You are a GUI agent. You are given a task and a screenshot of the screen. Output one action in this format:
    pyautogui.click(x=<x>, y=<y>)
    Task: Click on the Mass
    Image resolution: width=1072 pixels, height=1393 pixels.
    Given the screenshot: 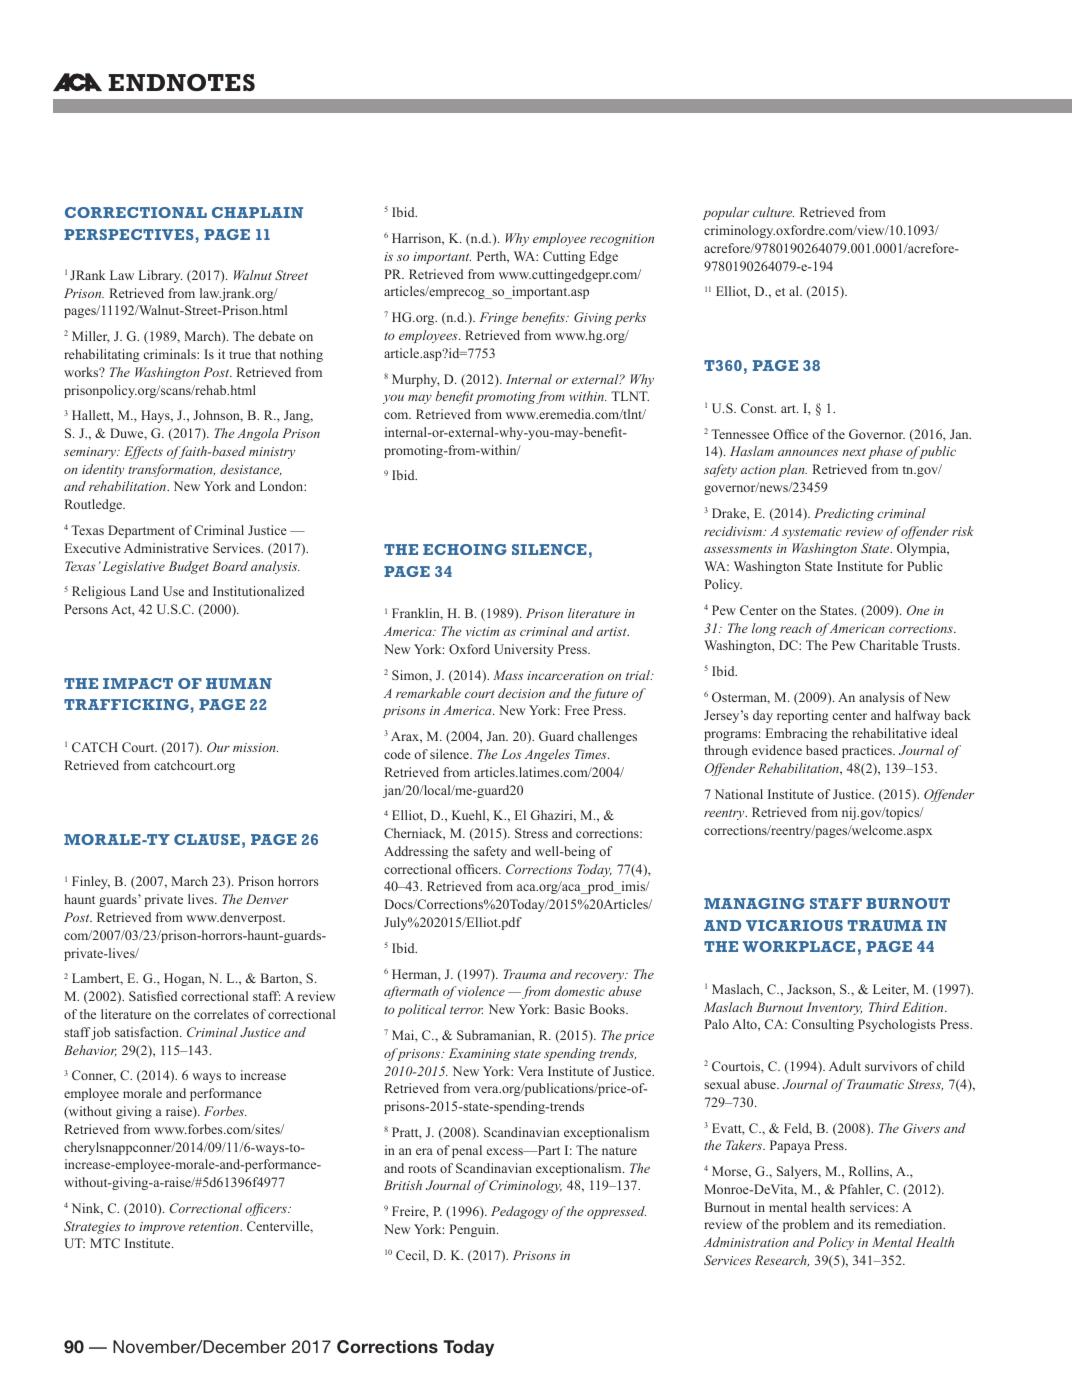 What is the action you would take?
    pyautogui.click(x=508, y=675)
